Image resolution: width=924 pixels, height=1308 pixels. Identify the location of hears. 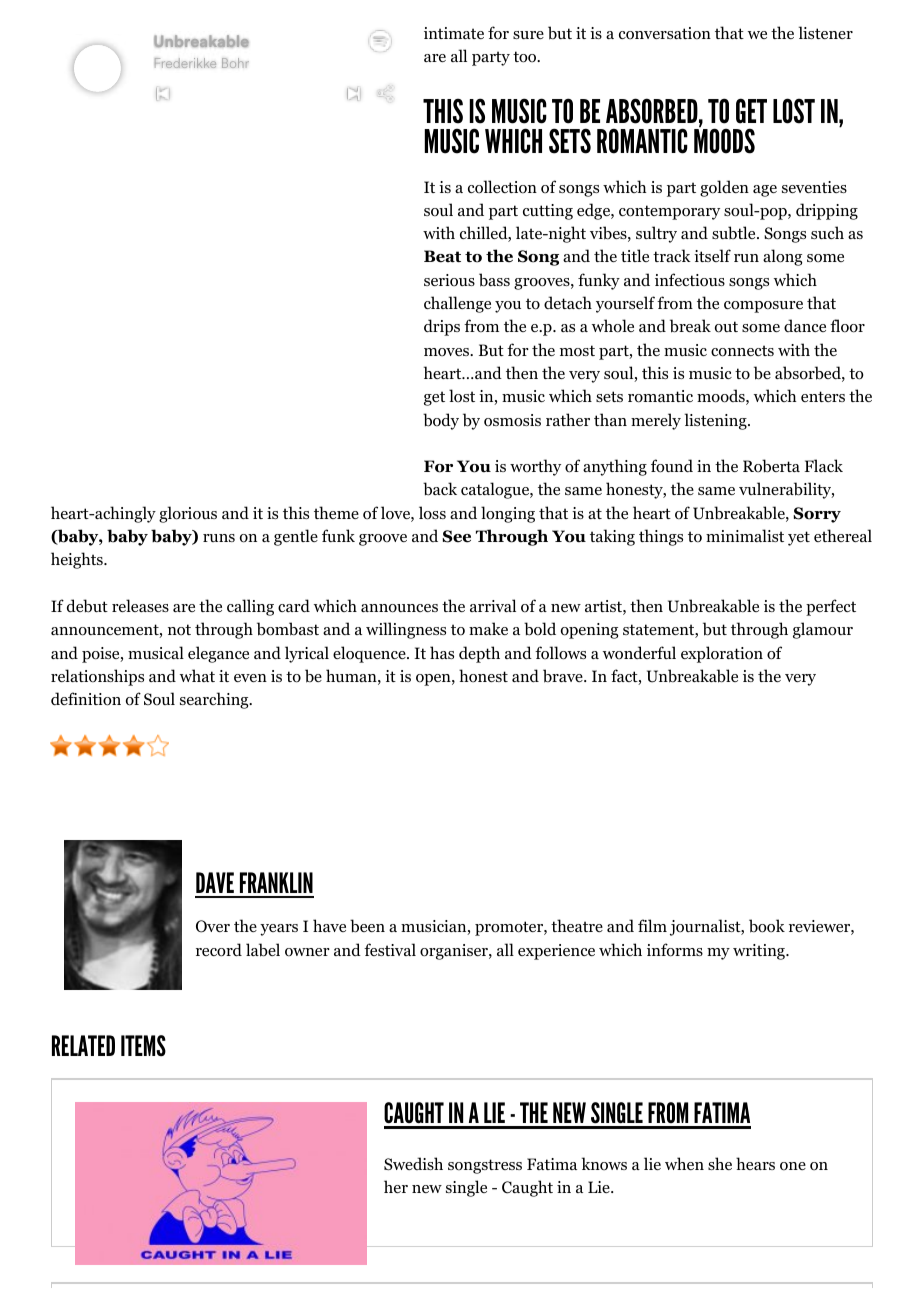
(755, 1163).
